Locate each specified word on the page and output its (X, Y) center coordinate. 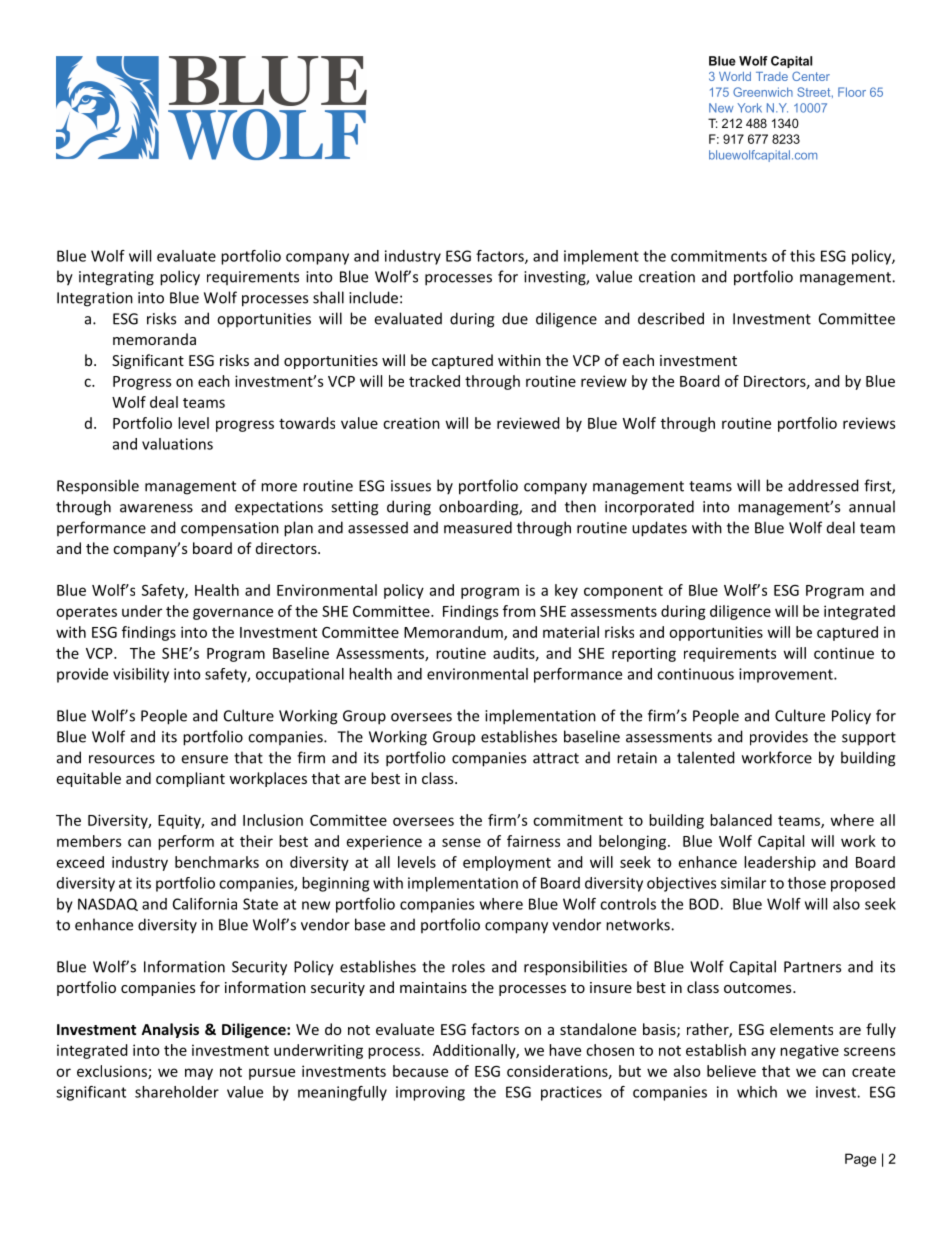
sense (461, 842)
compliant (190, 779)
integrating (116, 278)
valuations (177, 444)
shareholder (177, 1092)
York (750, 108)
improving (430, 1093)
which (757, 1092)
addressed (823, 485)
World (735, 76)
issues (411, 486)
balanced (741, 820)
